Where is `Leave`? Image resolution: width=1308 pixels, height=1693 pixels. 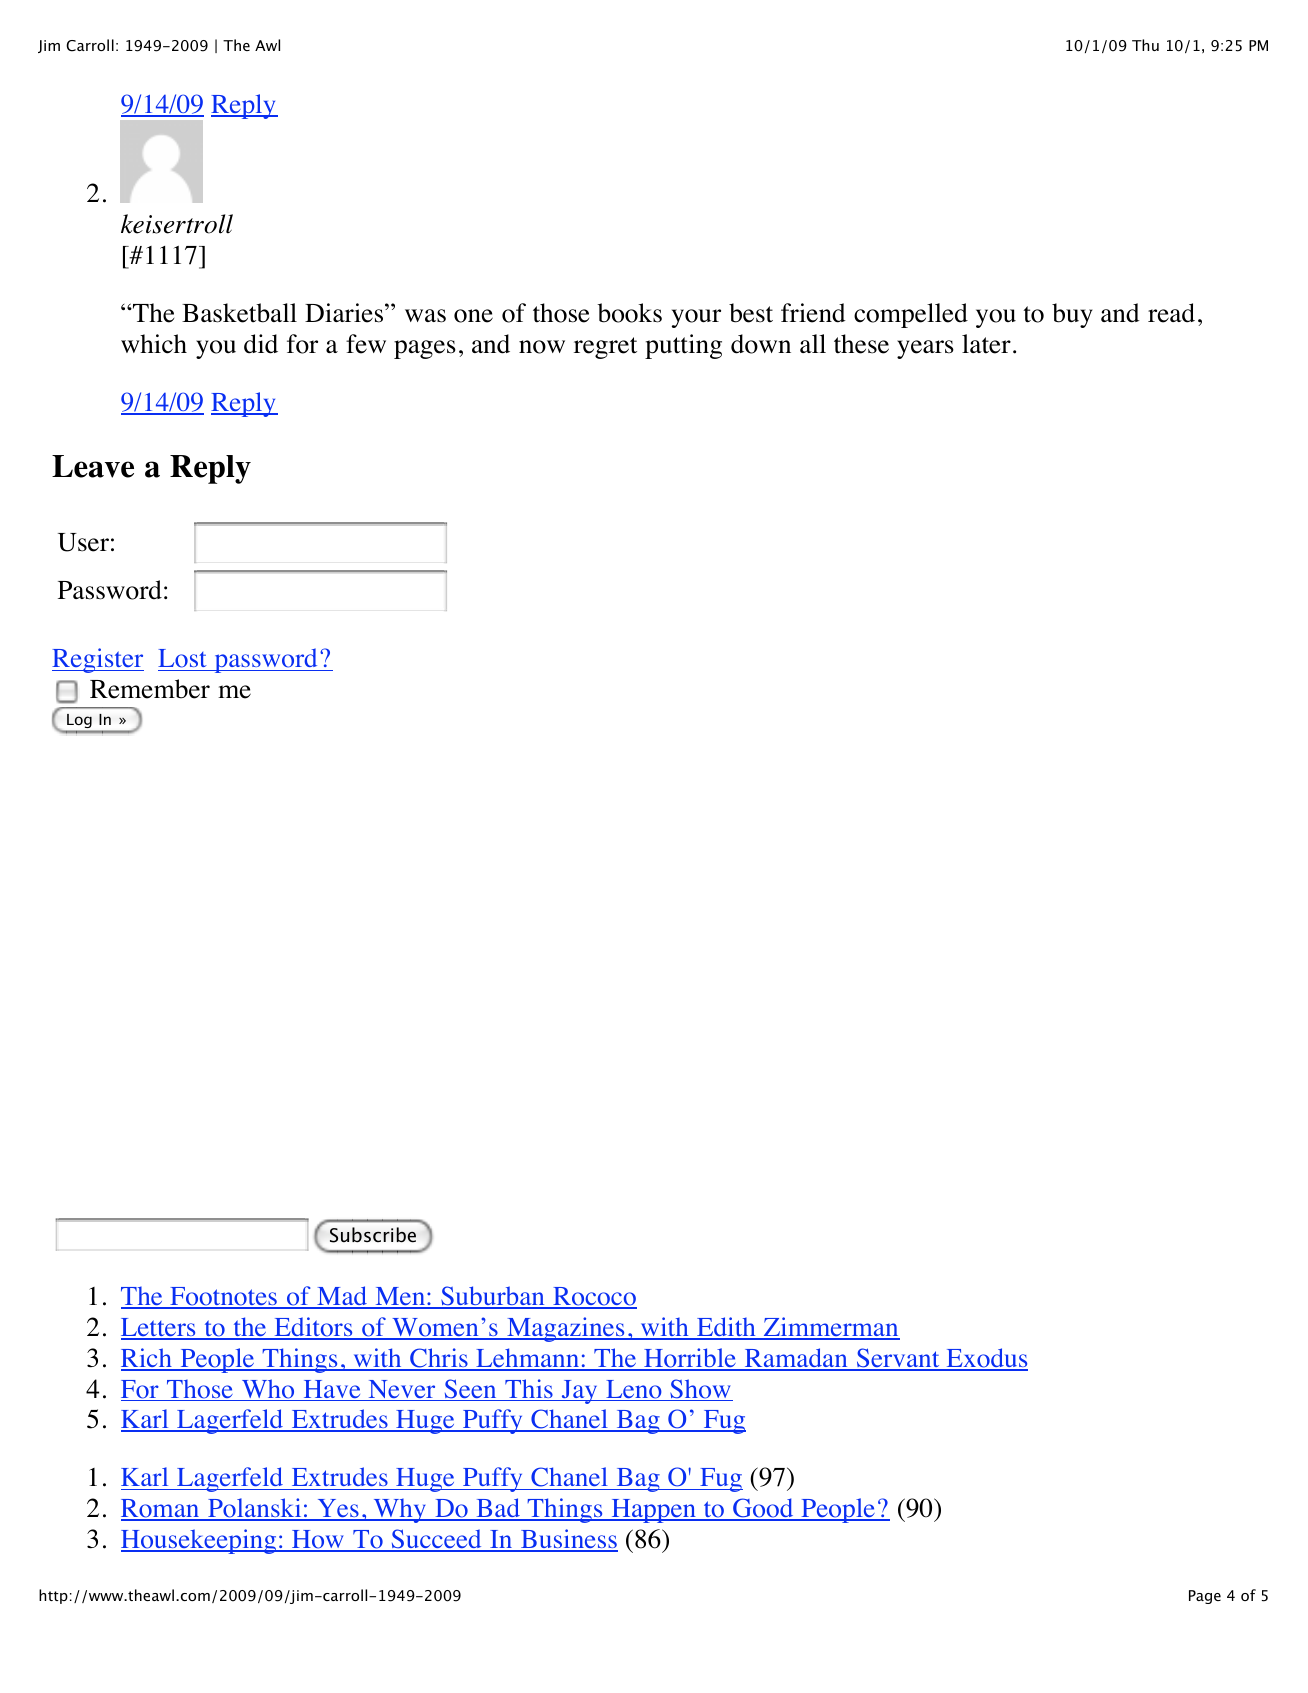 Leave is located at coordinates (93, 466).
